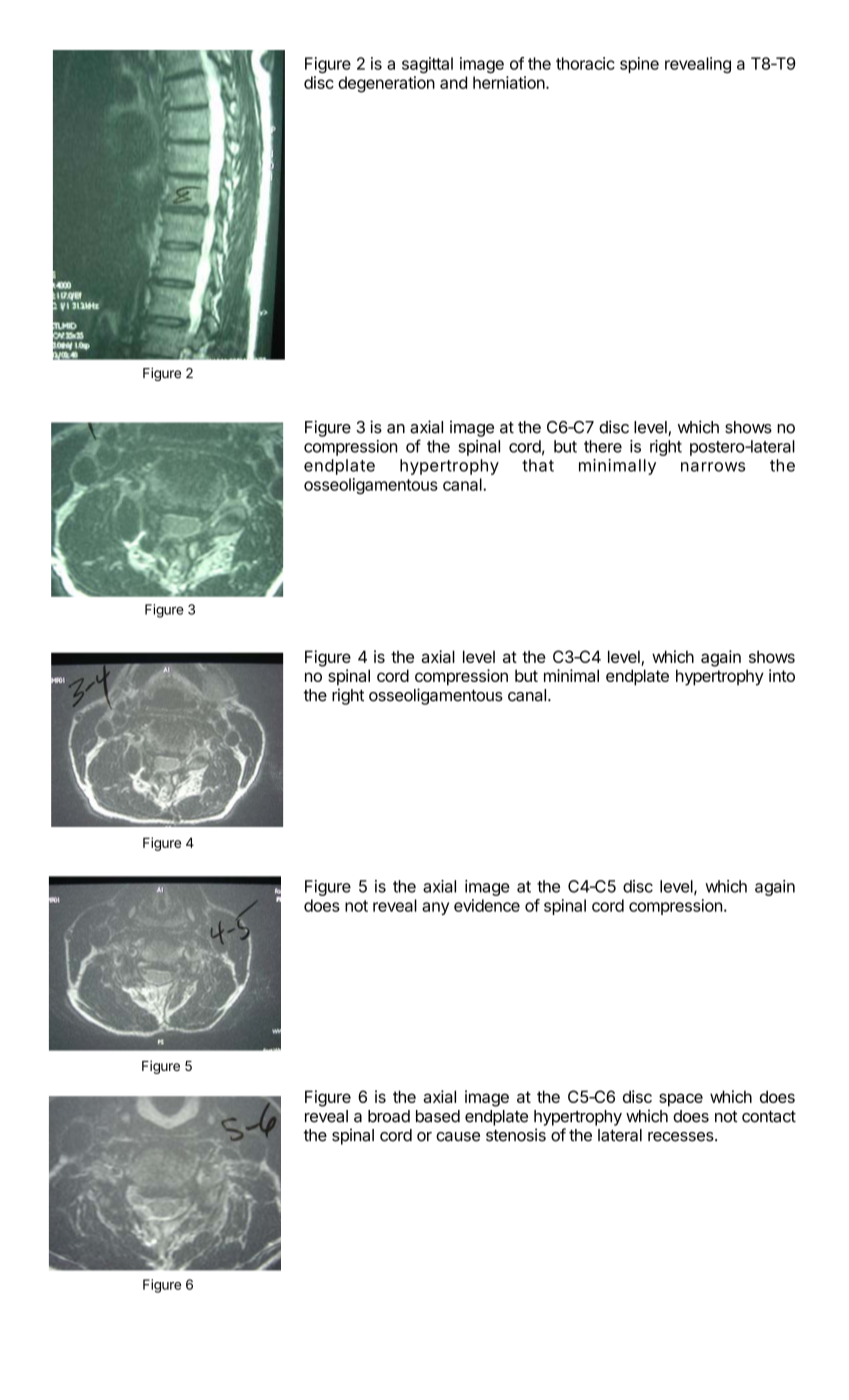 The image size is (849, 1400). What do you see at coordinates (438, 1116) in the page?
I see `based` at bounding box center [438, 1116].
